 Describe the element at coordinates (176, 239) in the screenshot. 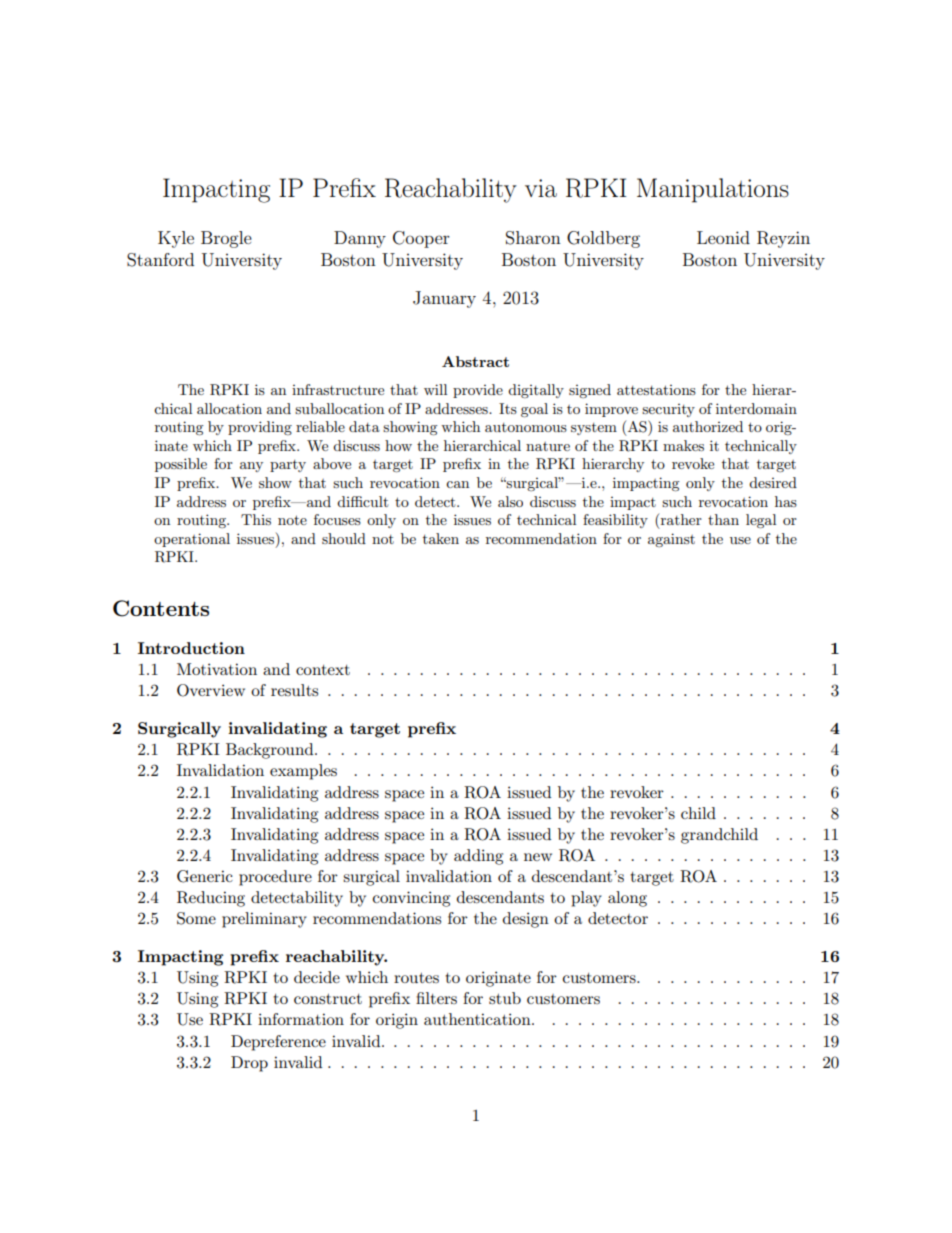

I see `Kyle` at that location.
